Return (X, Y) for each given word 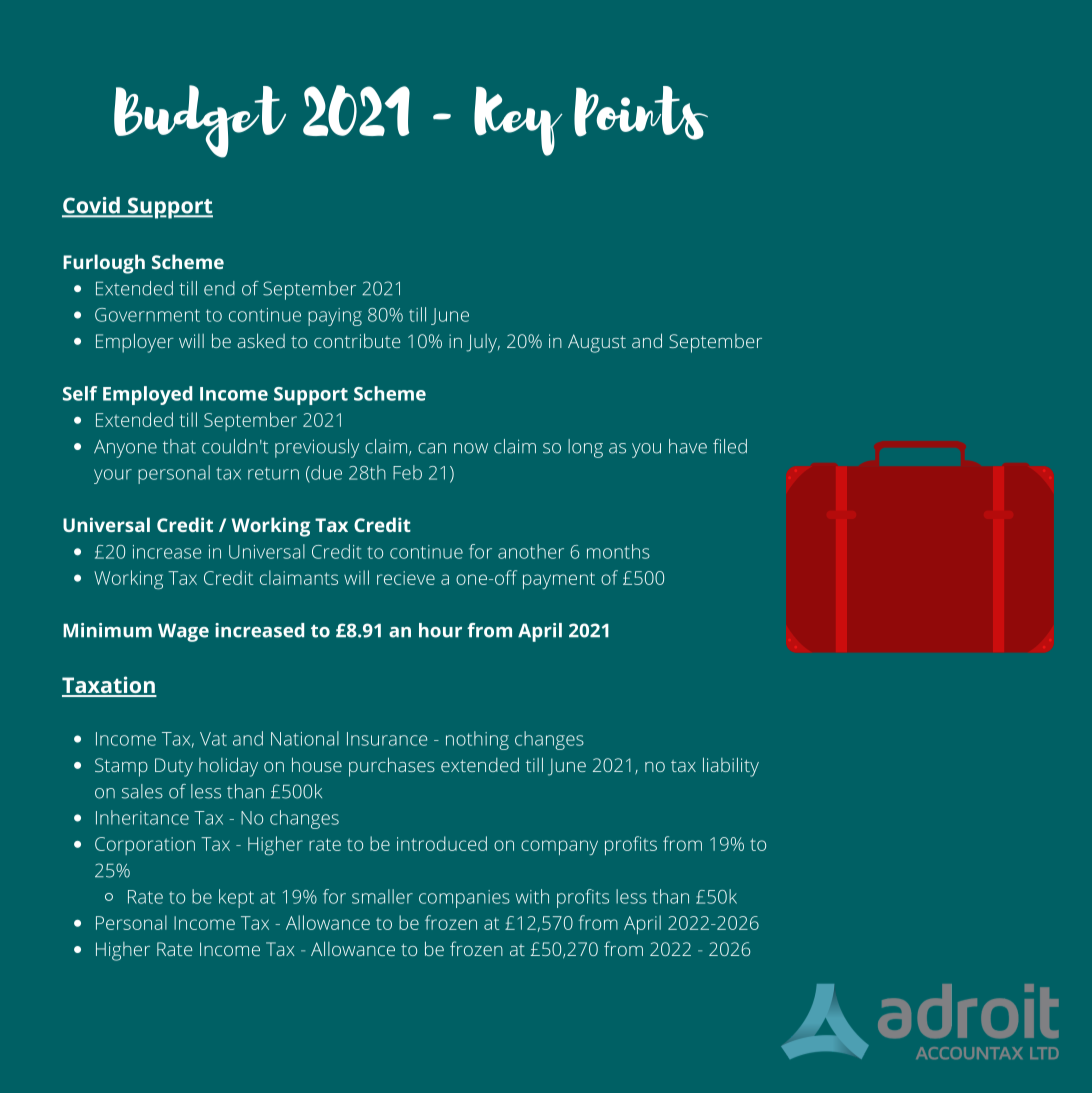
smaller (382, 896)
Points (641, 113)
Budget (200, 121)
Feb (407, 472)
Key (518, 121)
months (618, 551)
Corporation (145, 846)
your (113, 476)
